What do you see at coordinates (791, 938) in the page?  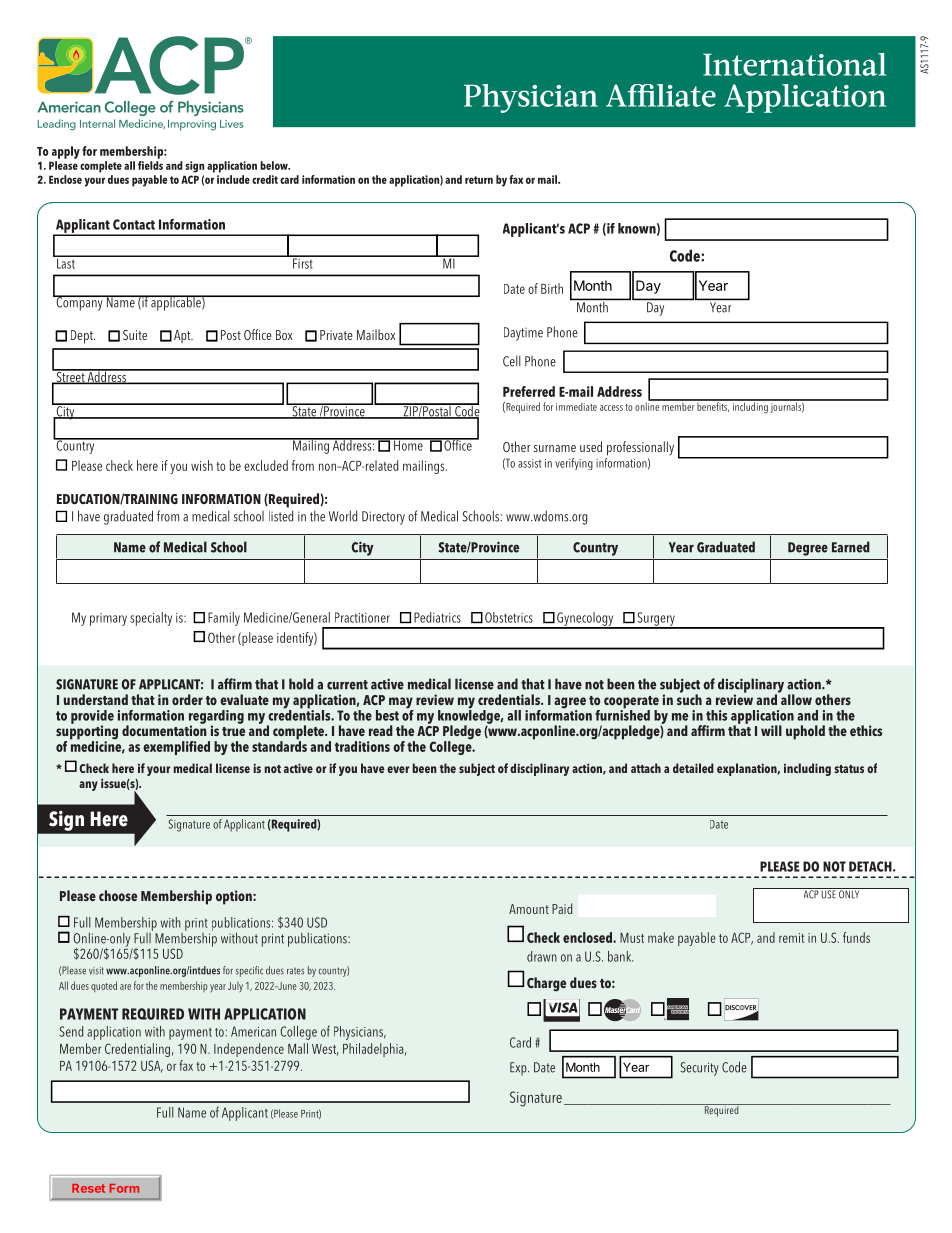 I see `remit` at bounding box center [791, 938].
